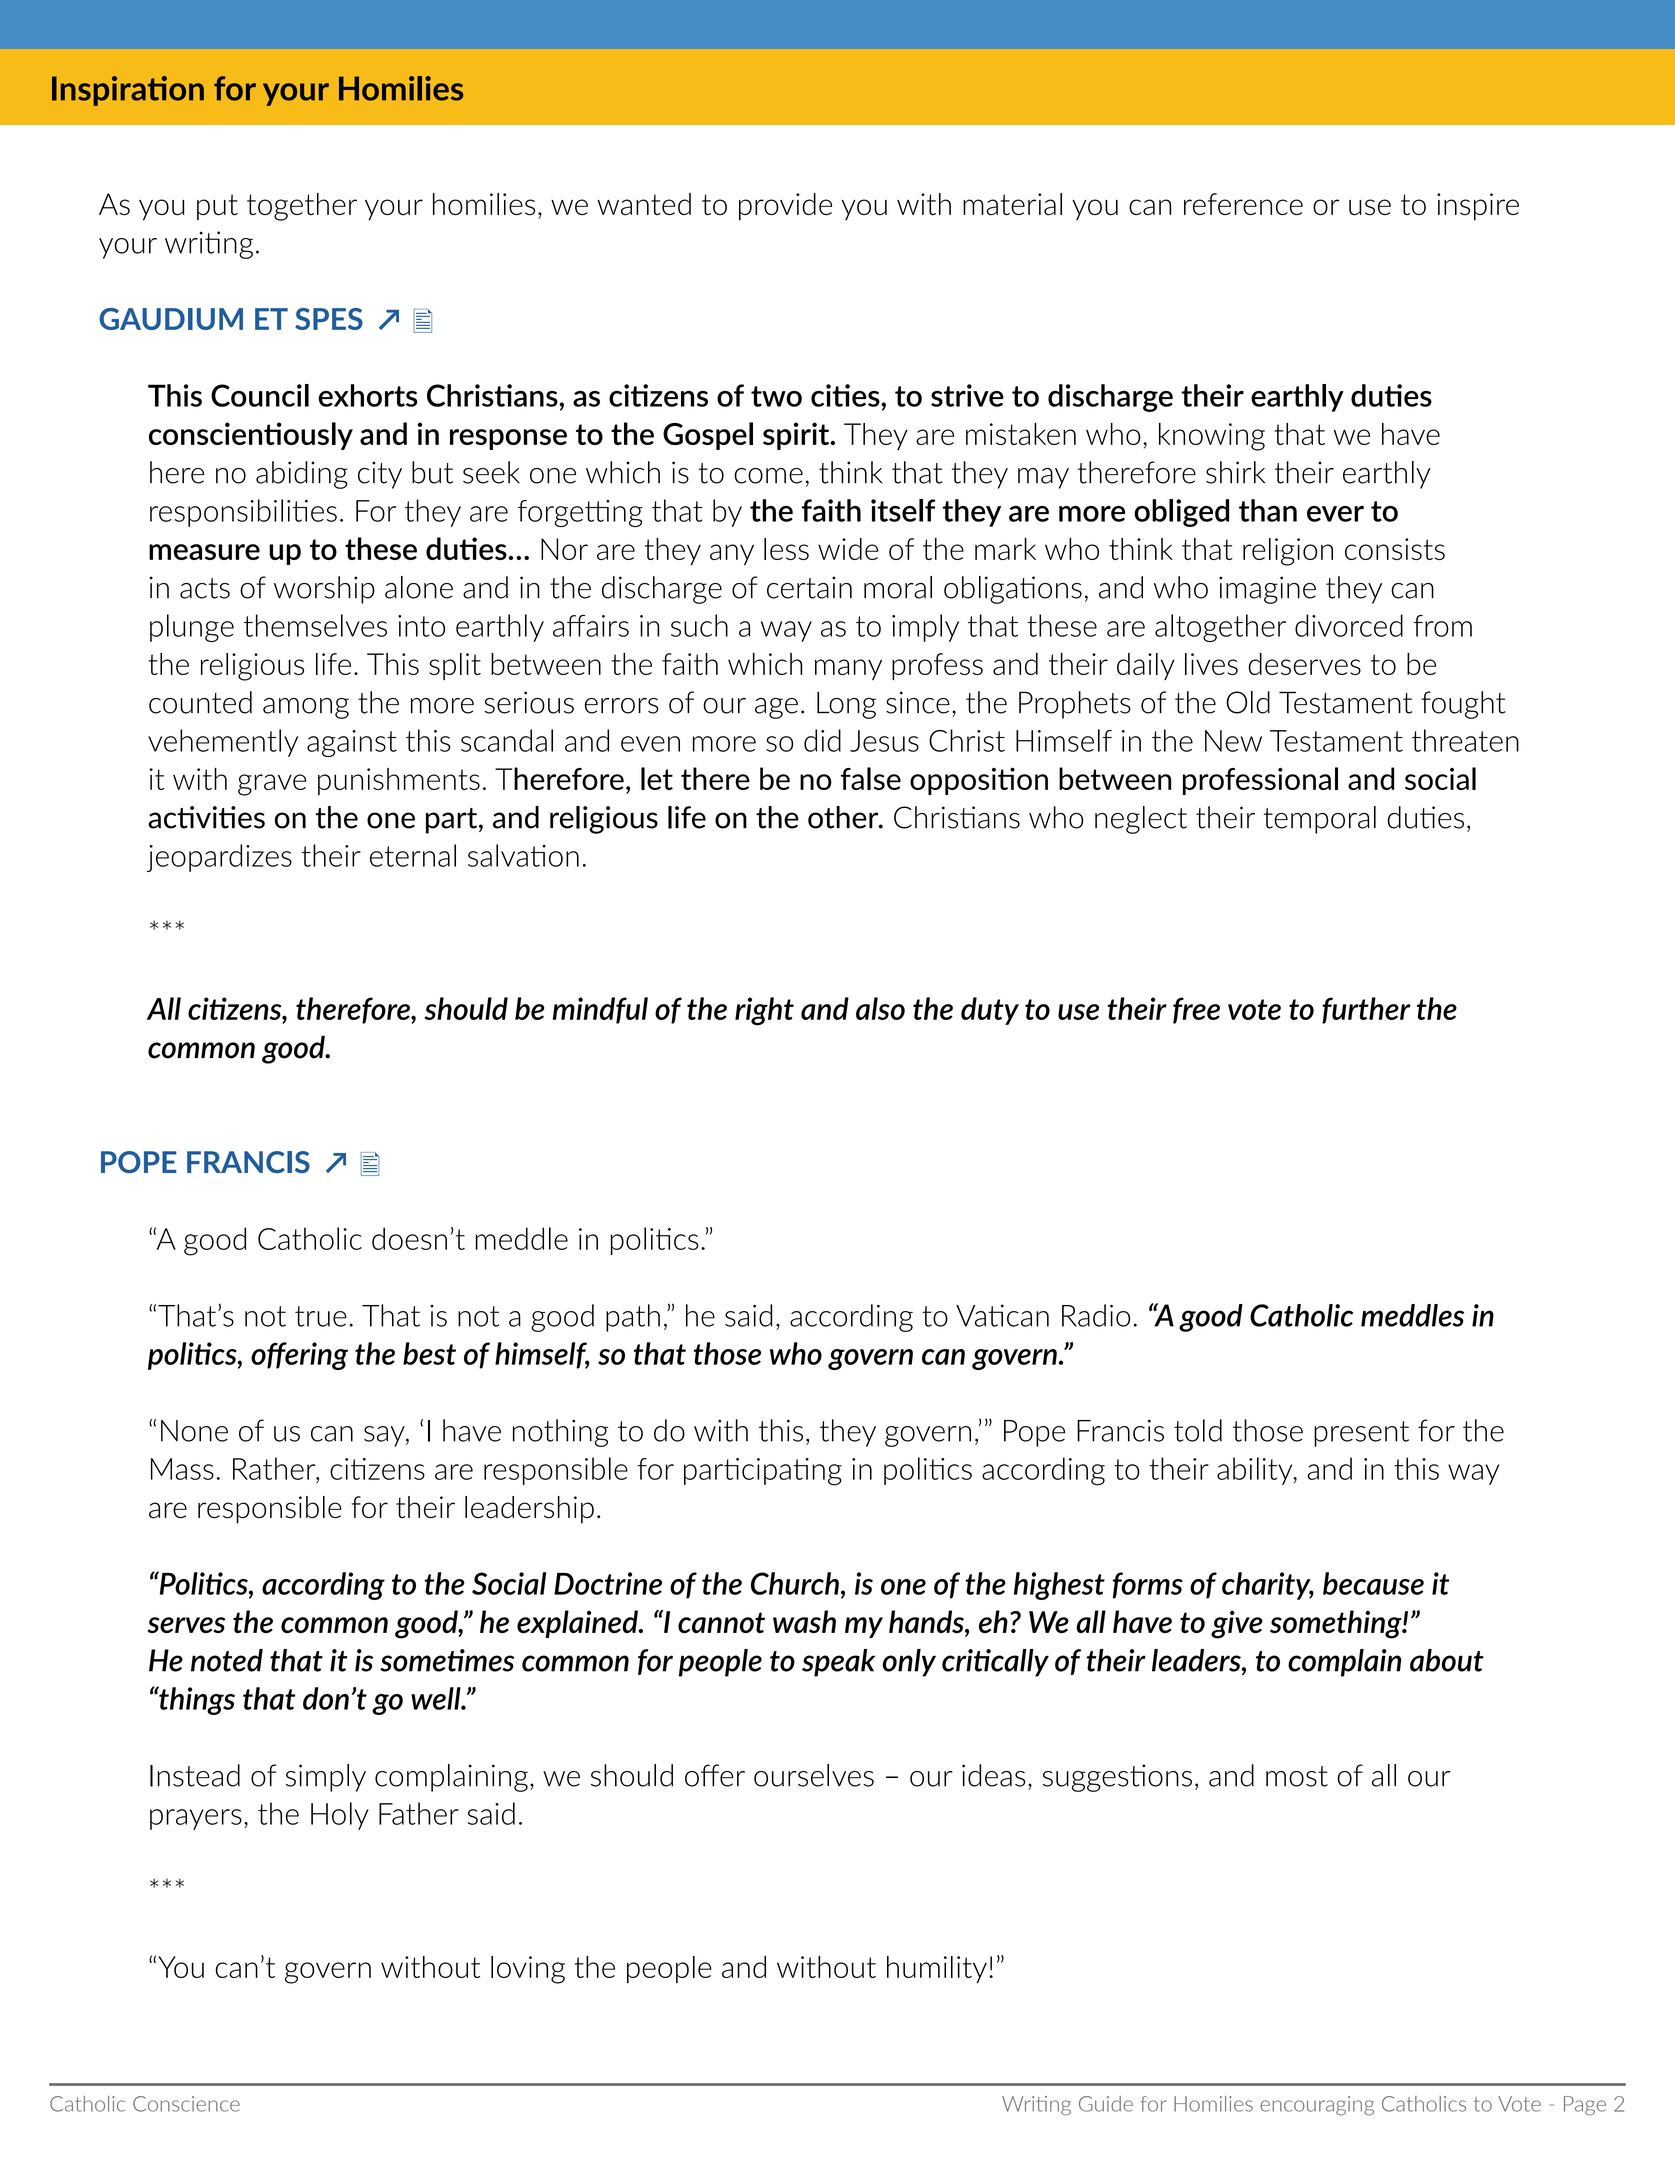  What do you see at coordinates (227, 1660) in the screenshot?
I see `noted` at bounding box center [227, 1660].
